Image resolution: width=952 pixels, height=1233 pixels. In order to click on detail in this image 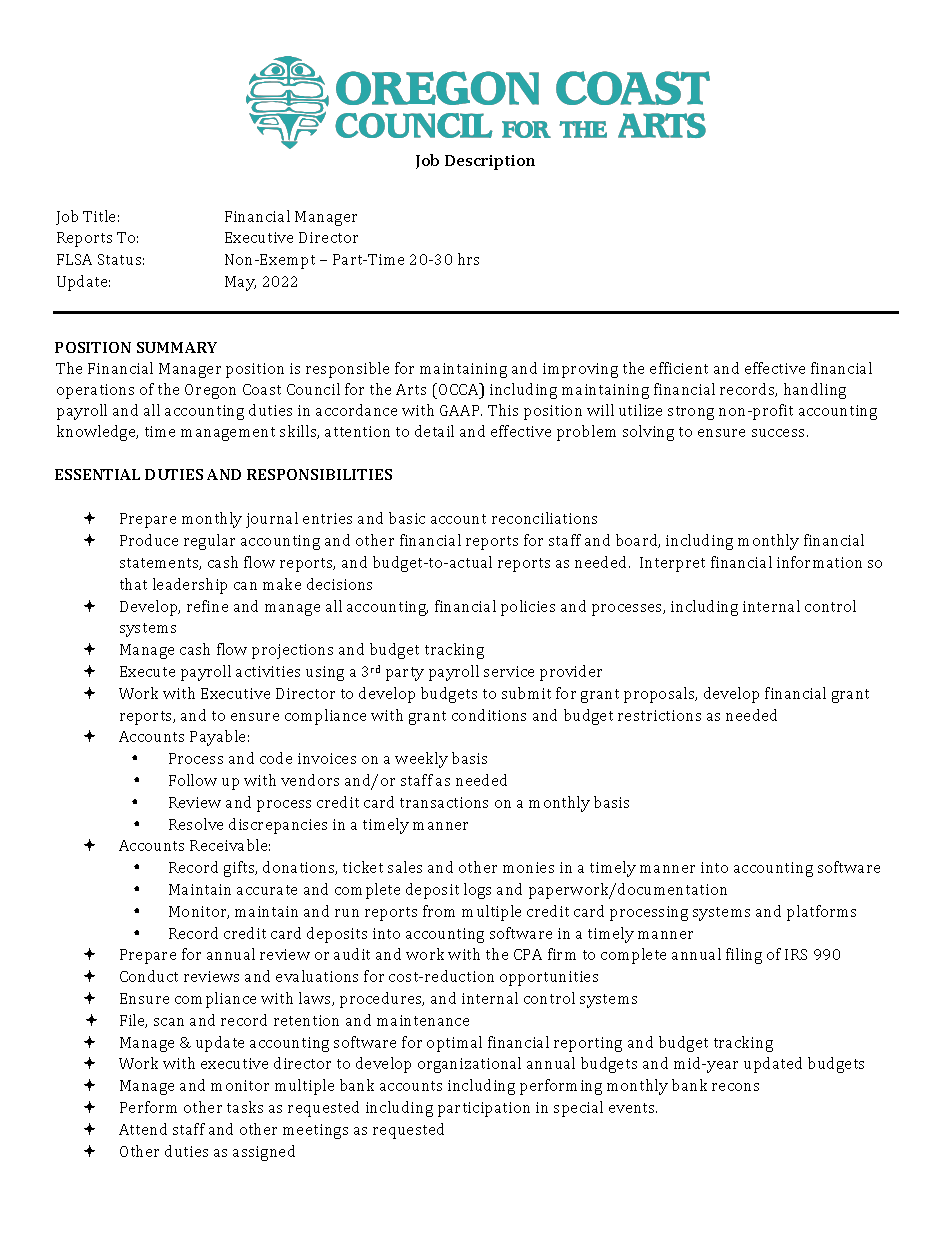, I will do `click(434, 431)`.
